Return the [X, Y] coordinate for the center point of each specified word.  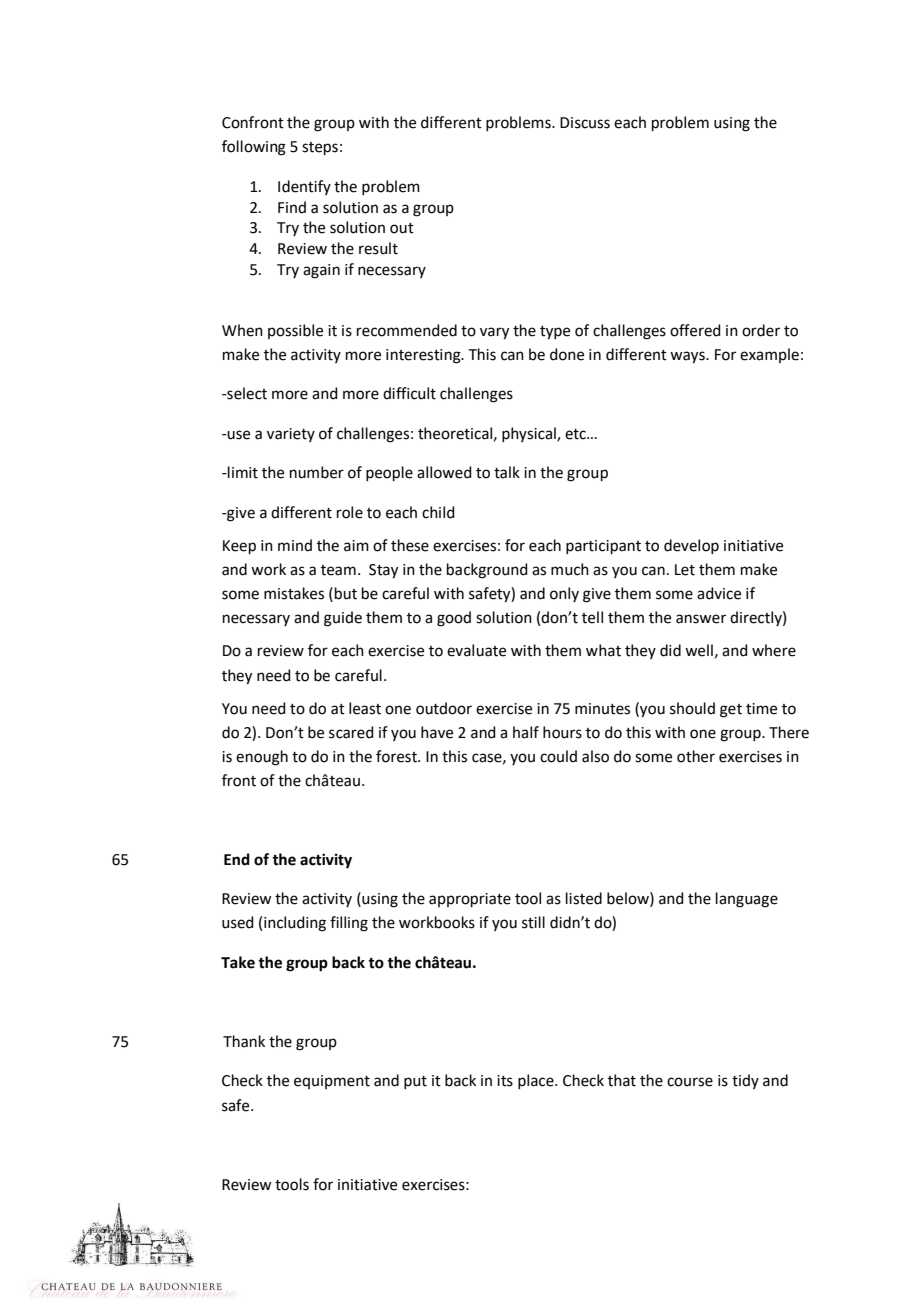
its [505, 1081]
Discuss [585, 123]
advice [719, 593]
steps [320, 148]
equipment [332, 1082]
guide [343, 619]
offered [695, 330]
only [564, 594]
